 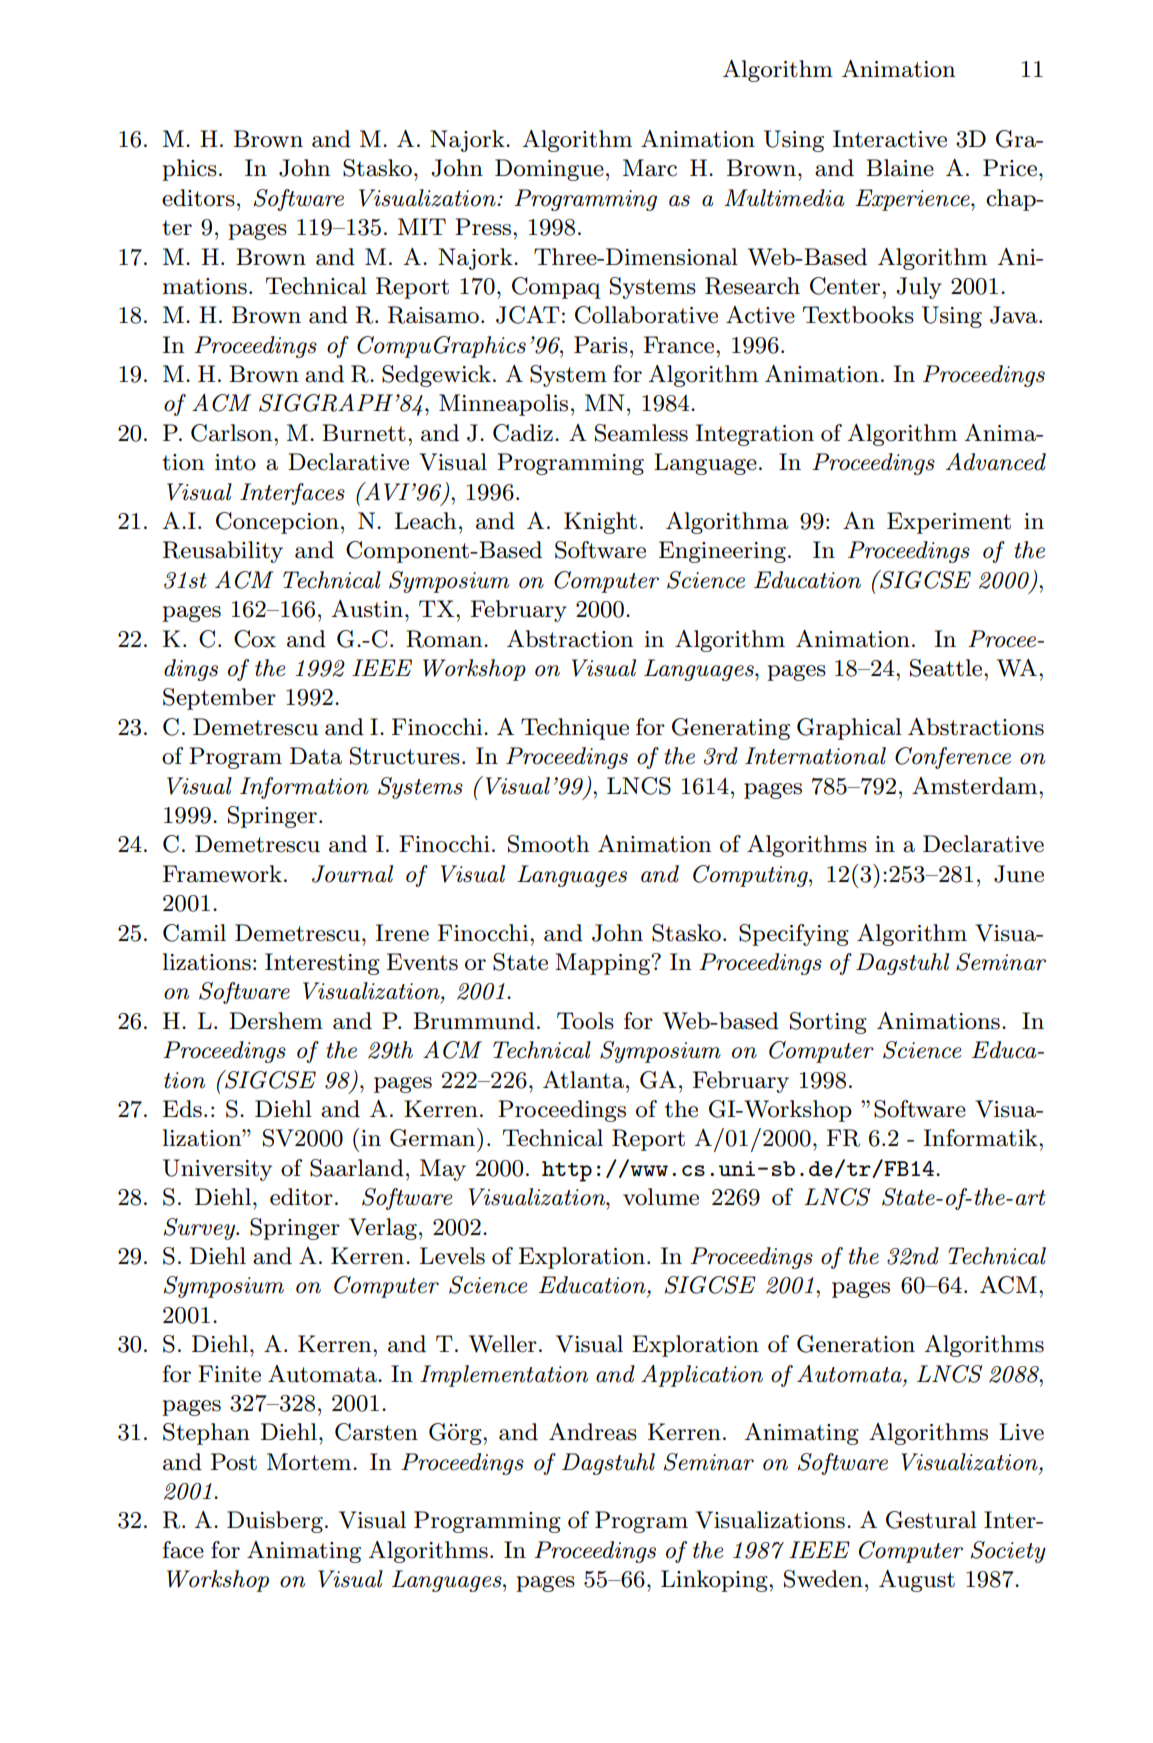 I want to click on Experience, so click(x=913, y=200).
